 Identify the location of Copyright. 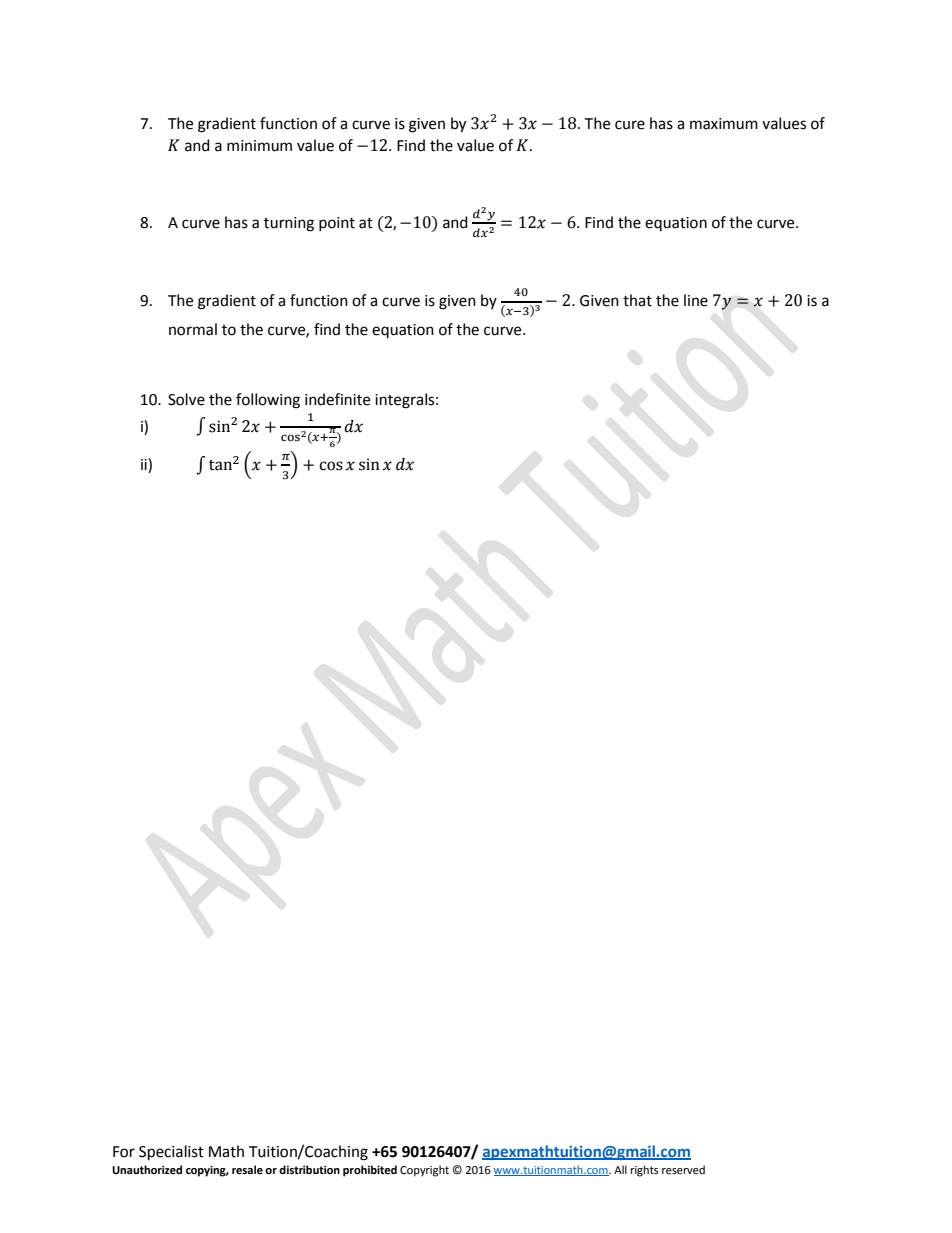
(424, 1171).
